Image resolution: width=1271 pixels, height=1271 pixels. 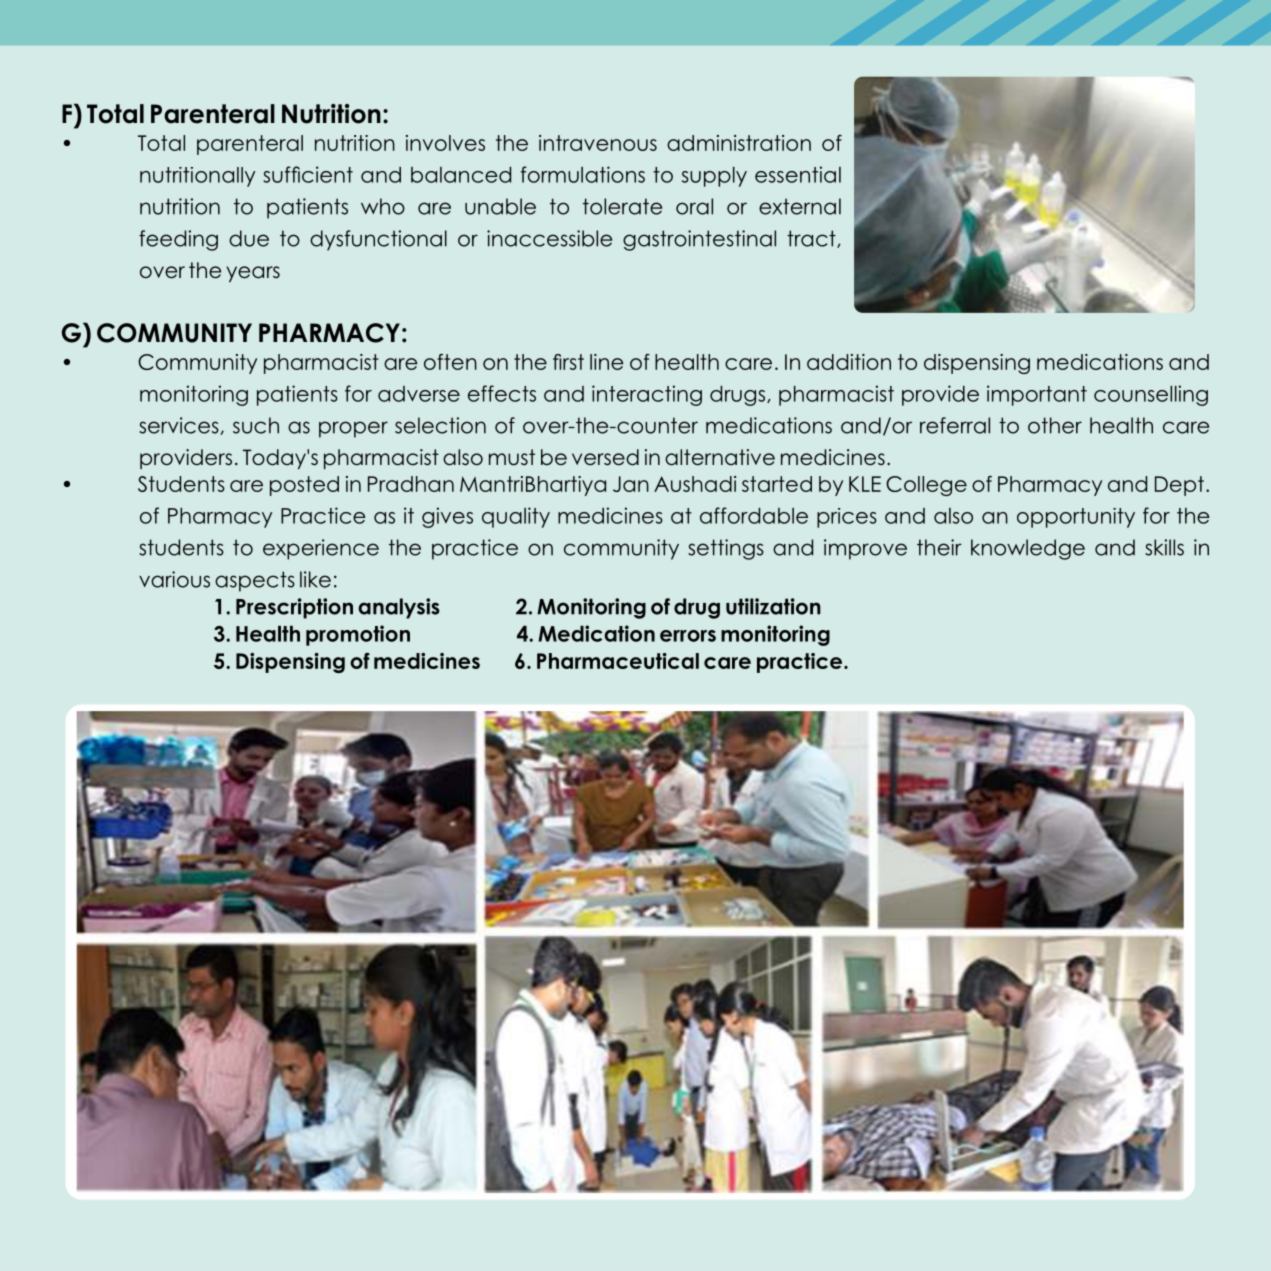 I want to click on gastrointestinal, so click(x=699, y=240).
